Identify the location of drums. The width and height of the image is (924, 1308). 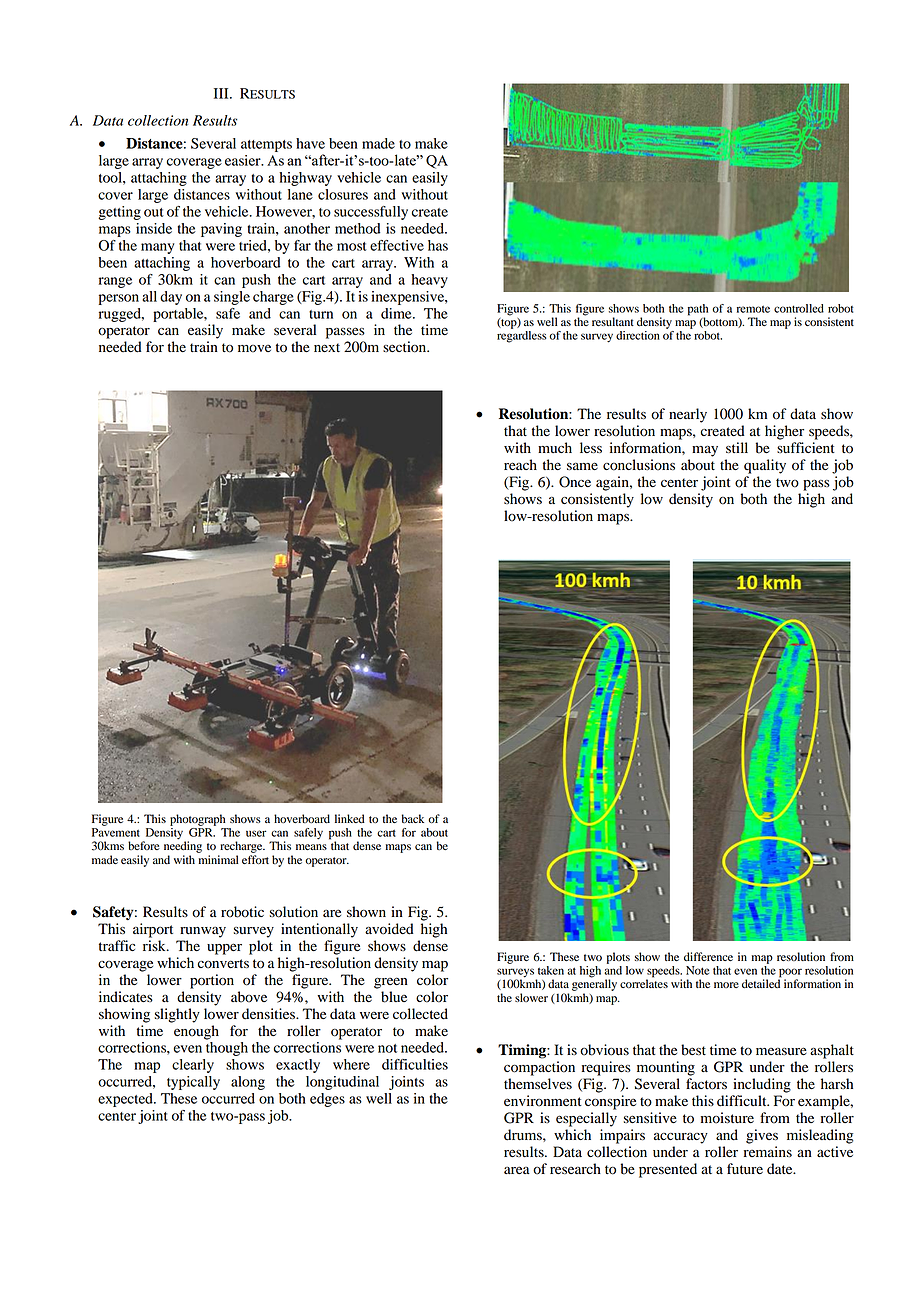
(524, 1135).
